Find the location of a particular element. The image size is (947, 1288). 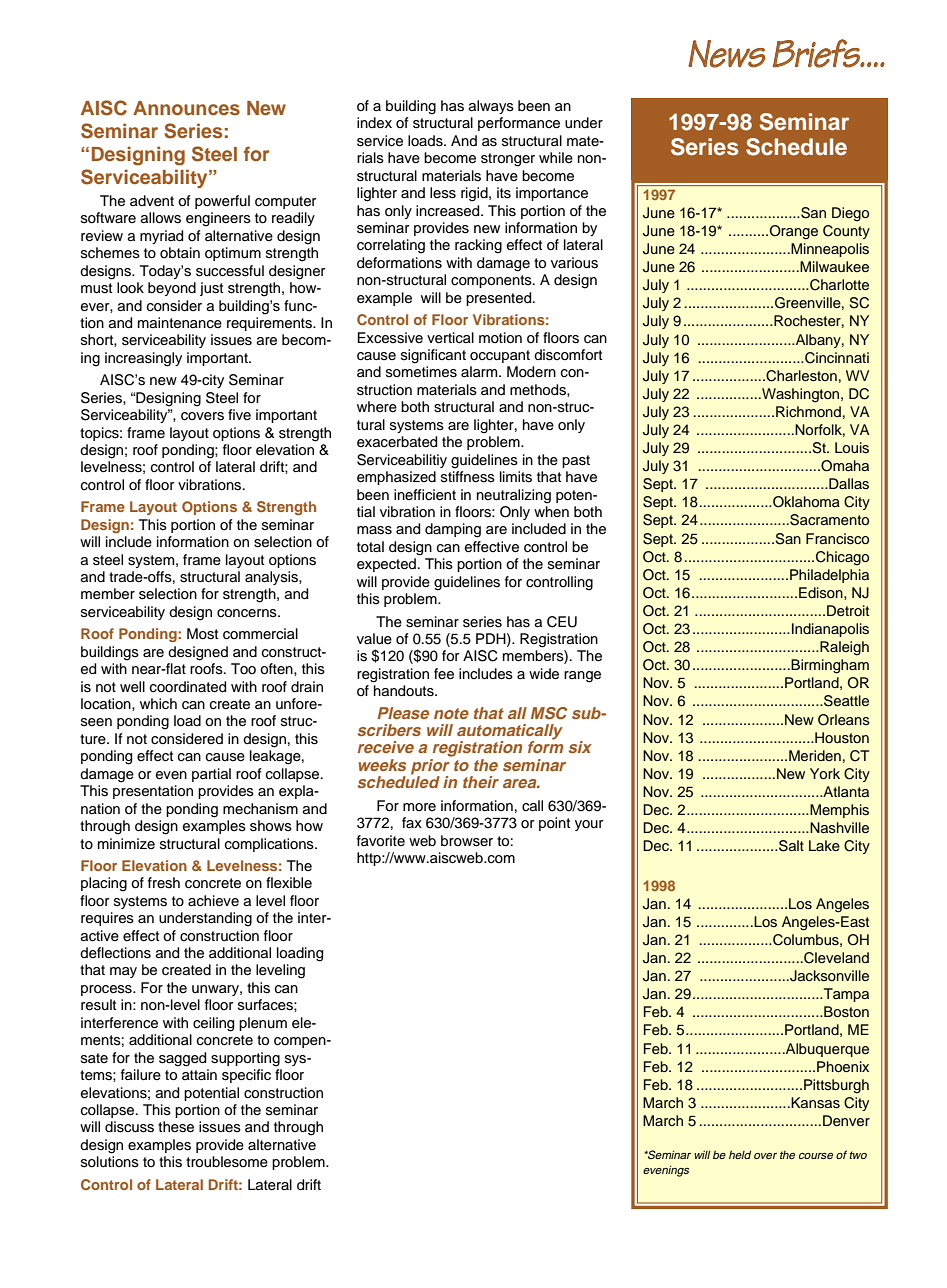

Dallas is located at coordinates (848, 484).
